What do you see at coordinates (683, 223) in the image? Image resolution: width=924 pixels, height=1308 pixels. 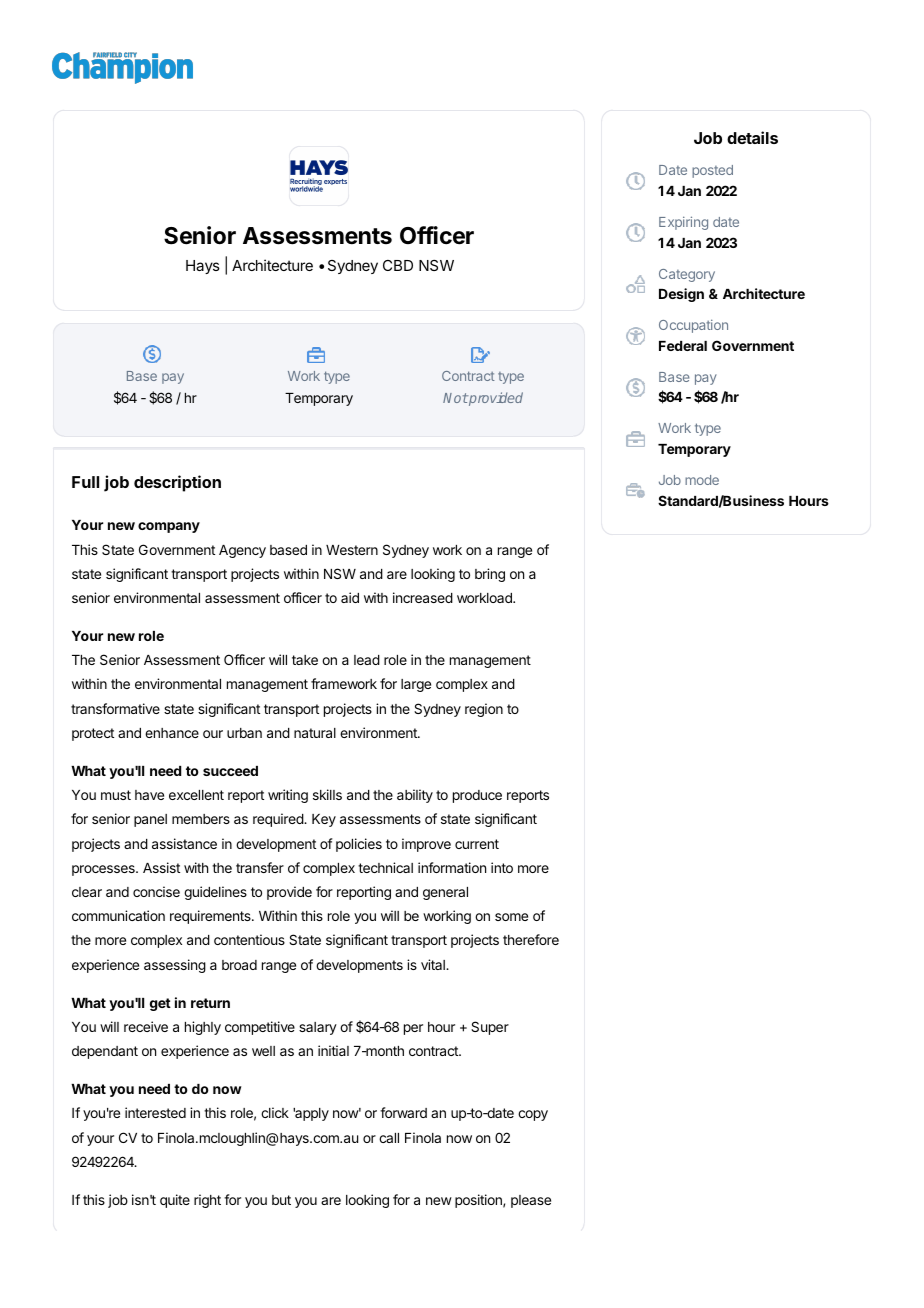 I see `Expiring` at bounding box center [683, 223].
